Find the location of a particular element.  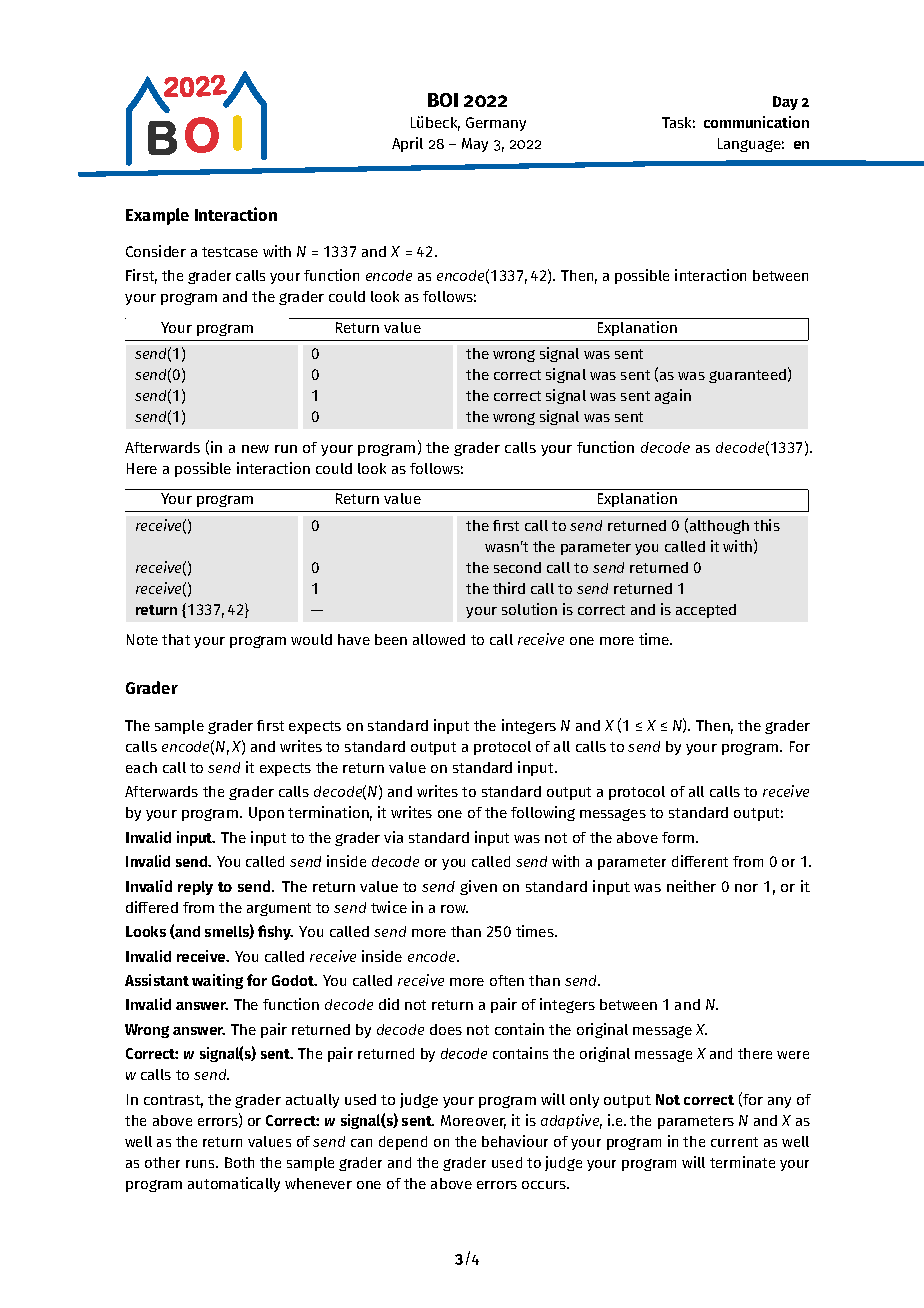

that is located at coordinates (176, 639).
